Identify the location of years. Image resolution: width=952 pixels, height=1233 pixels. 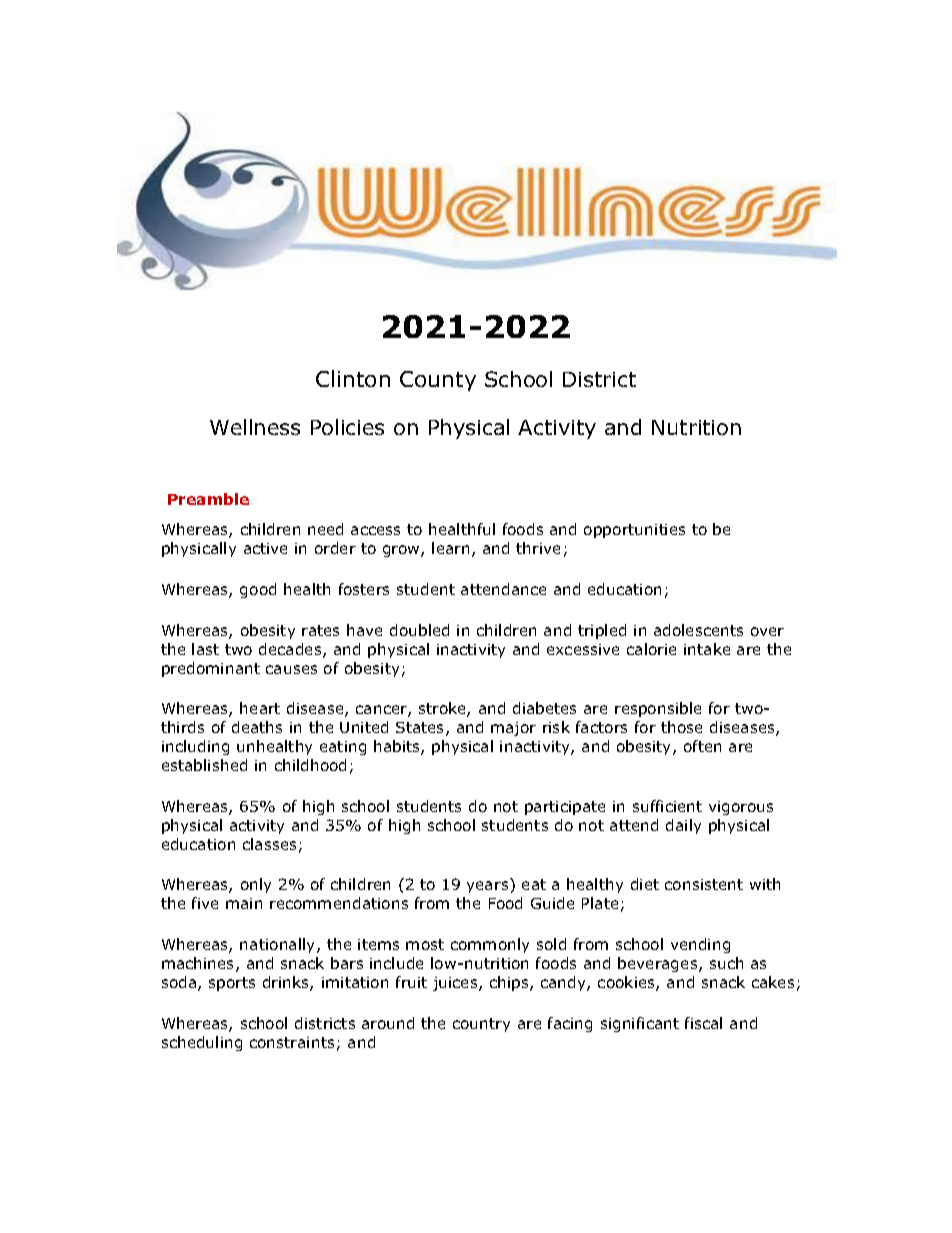
(487, 887).
